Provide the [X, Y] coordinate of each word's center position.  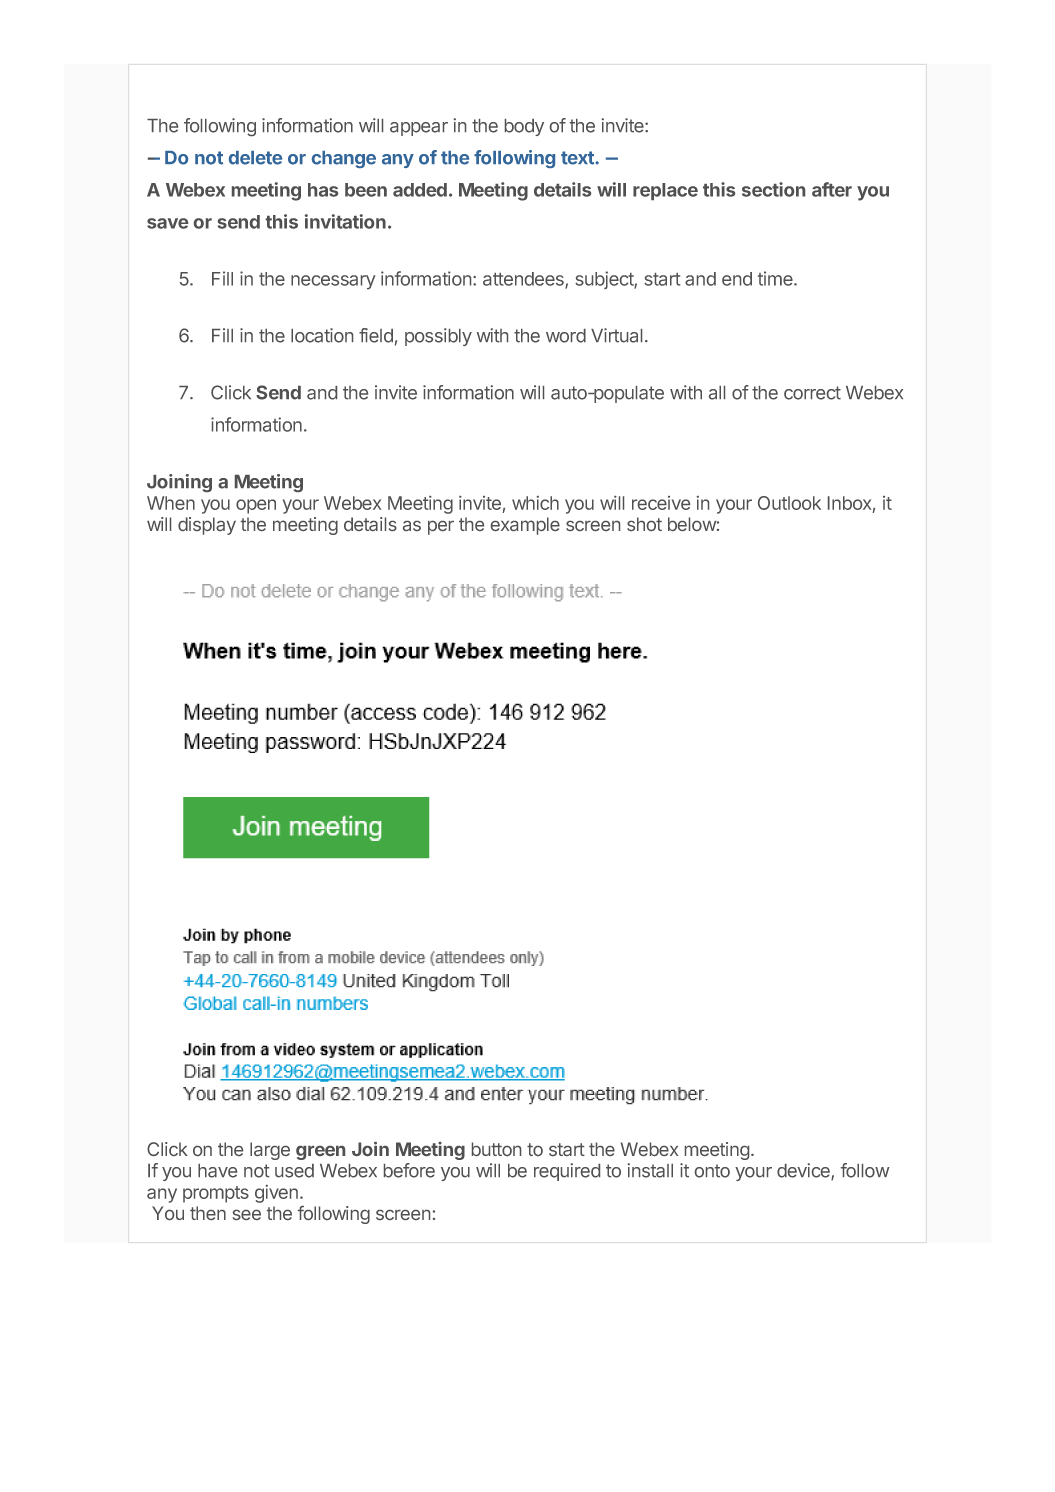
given [276, 1194]
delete [255, 158]
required [567, 1172]
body [524, 127]
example [525, 526]
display [207, 526]
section [773, 189]
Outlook [789, 503]
